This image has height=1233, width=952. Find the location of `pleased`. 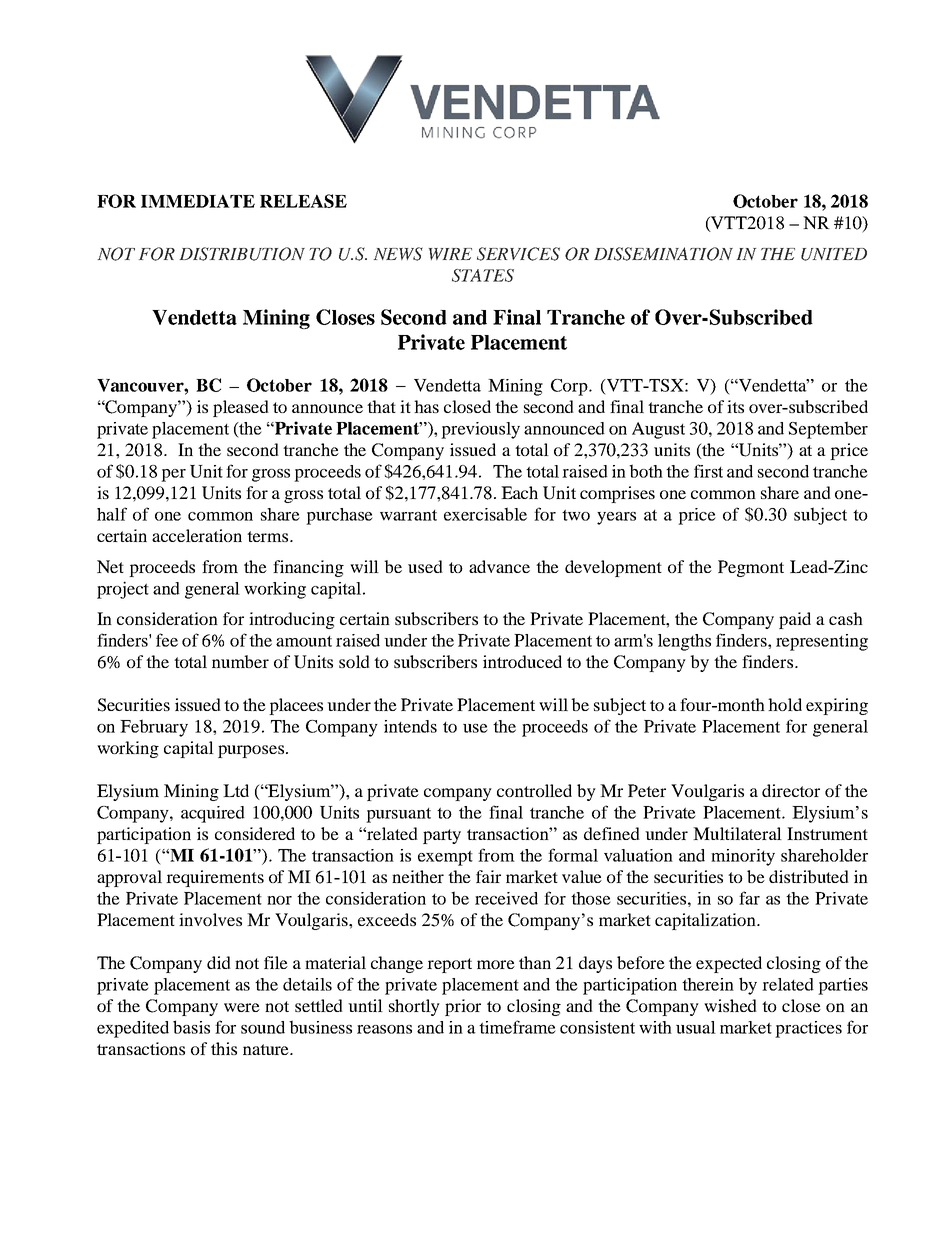

pleased is located at coordinates (241, 408).
